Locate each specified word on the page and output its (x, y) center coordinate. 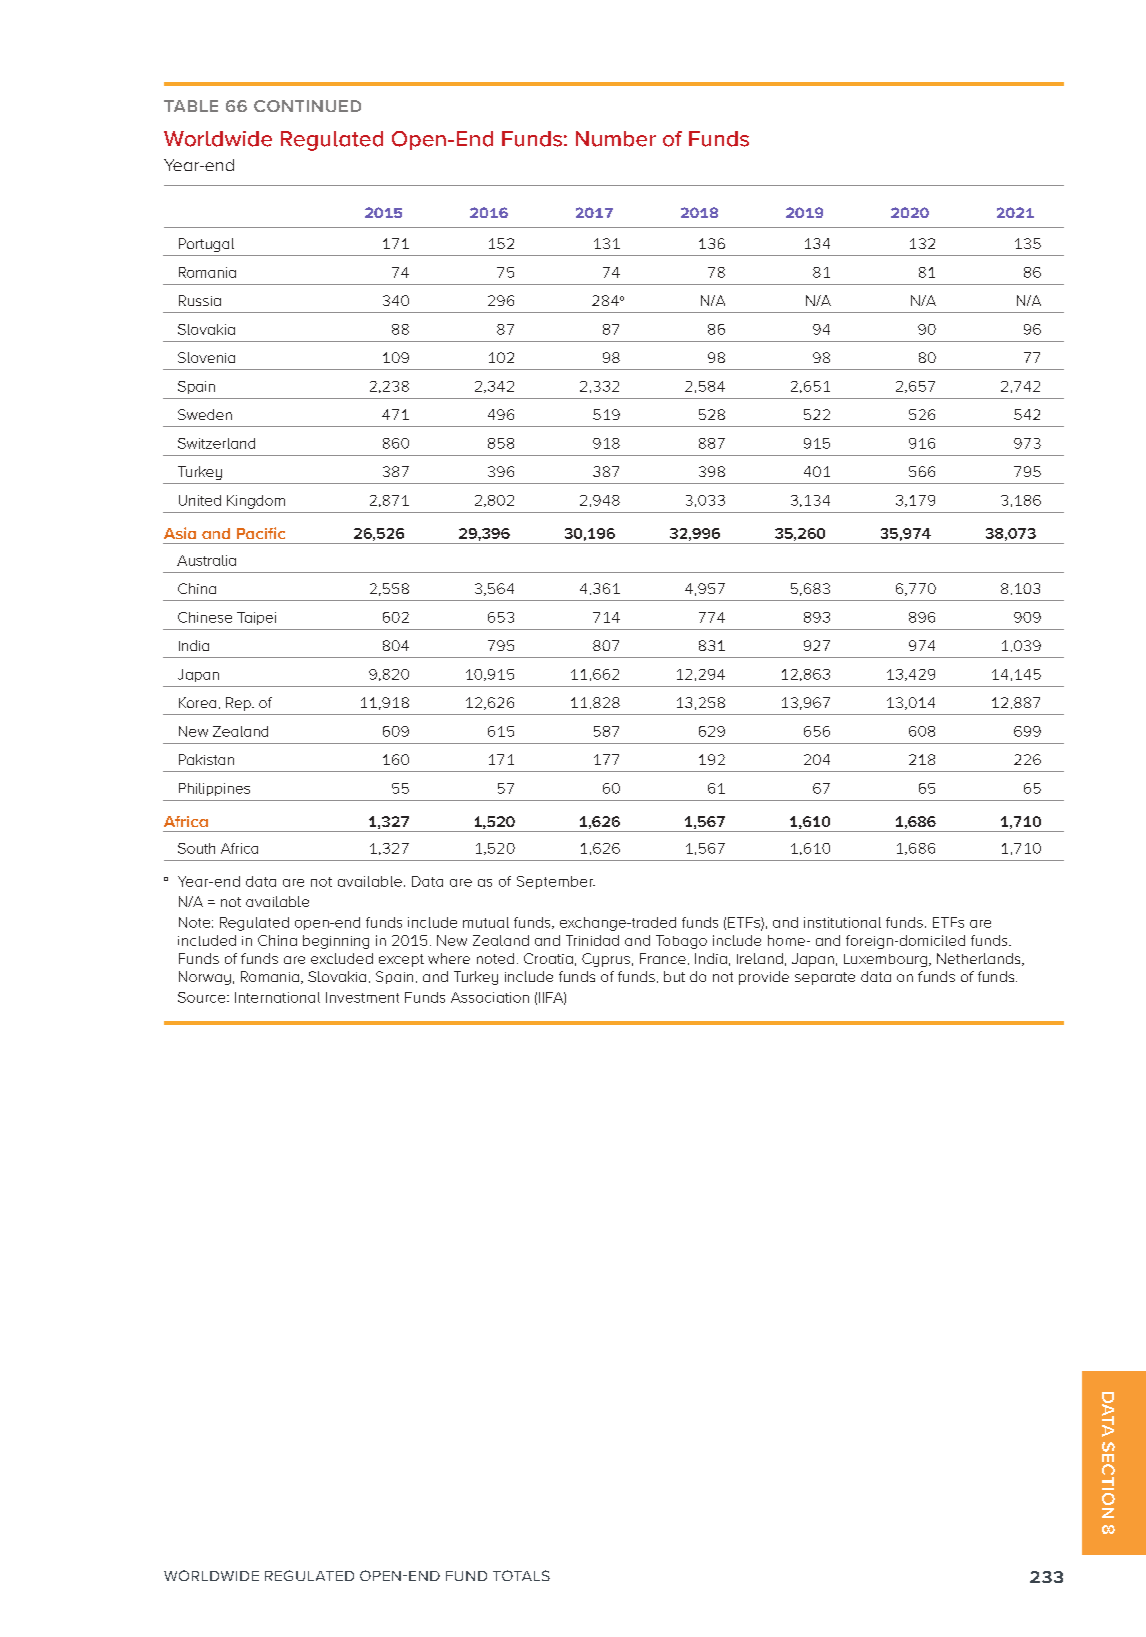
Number (616, 139)
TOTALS (521, 1575)
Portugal (206, 245)
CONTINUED (307, 106)
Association (490, 997)
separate (825, 978)
